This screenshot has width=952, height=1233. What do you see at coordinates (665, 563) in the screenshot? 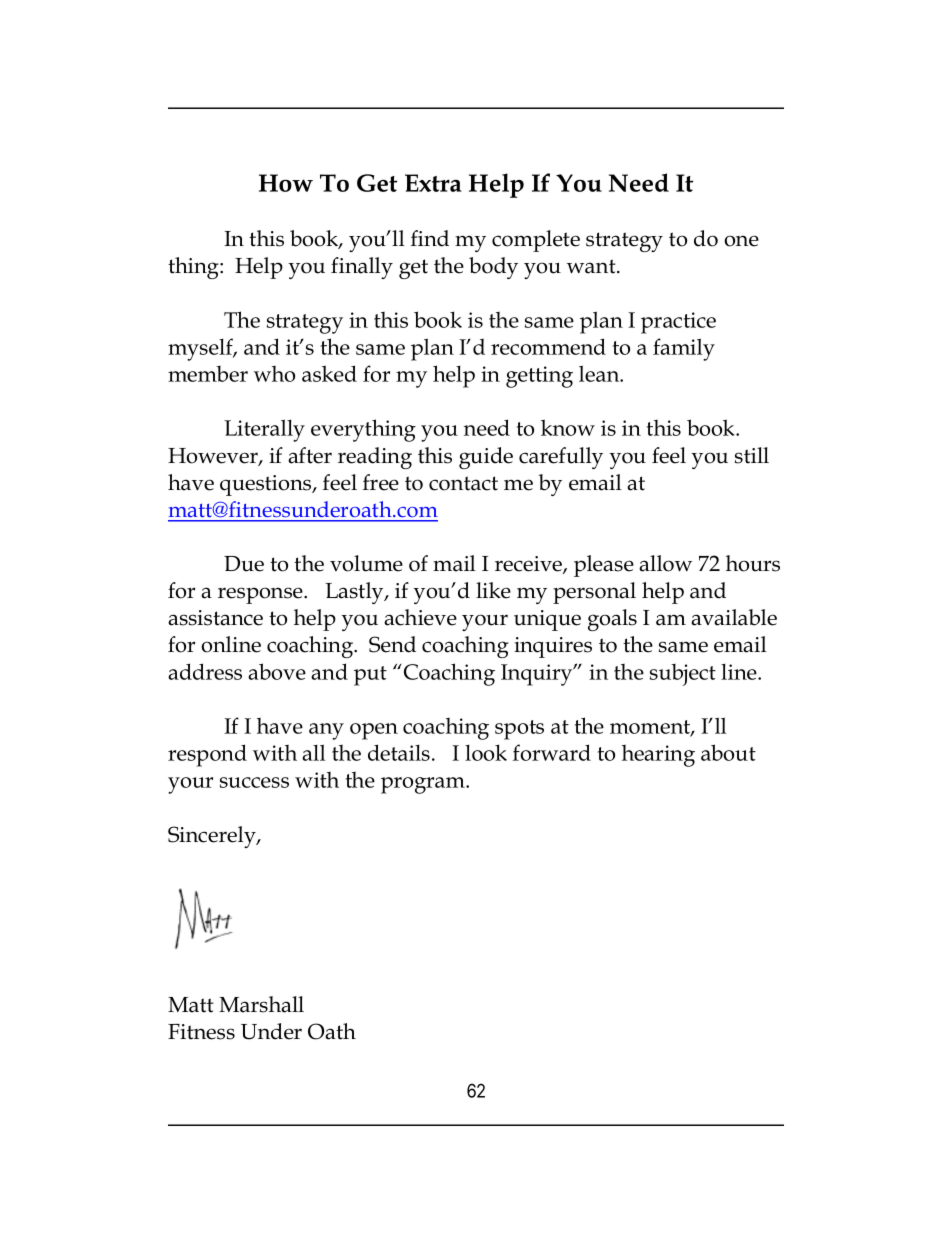
I see `allow` at bounding box center [665, 563].
